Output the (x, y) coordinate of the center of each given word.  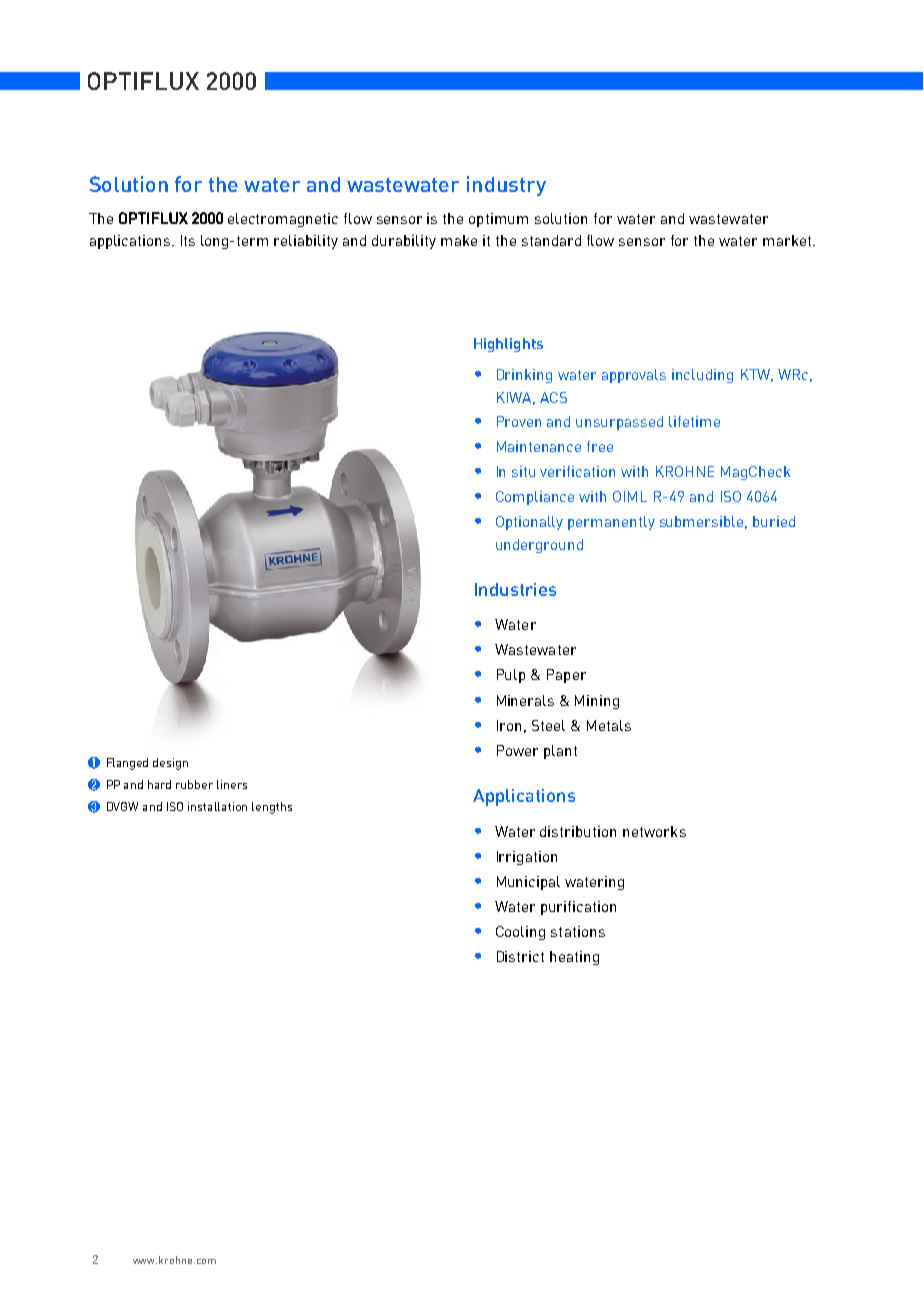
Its (188, 240)
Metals (609, 725)
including (702, 376)
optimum (498, 220)
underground (539, 546)
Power (517, 750)
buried (774, 521)
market (788, 240)
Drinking (524, 376)
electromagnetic (283, 220)
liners (232, 784)
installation (217, 806)
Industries (515, 589)
